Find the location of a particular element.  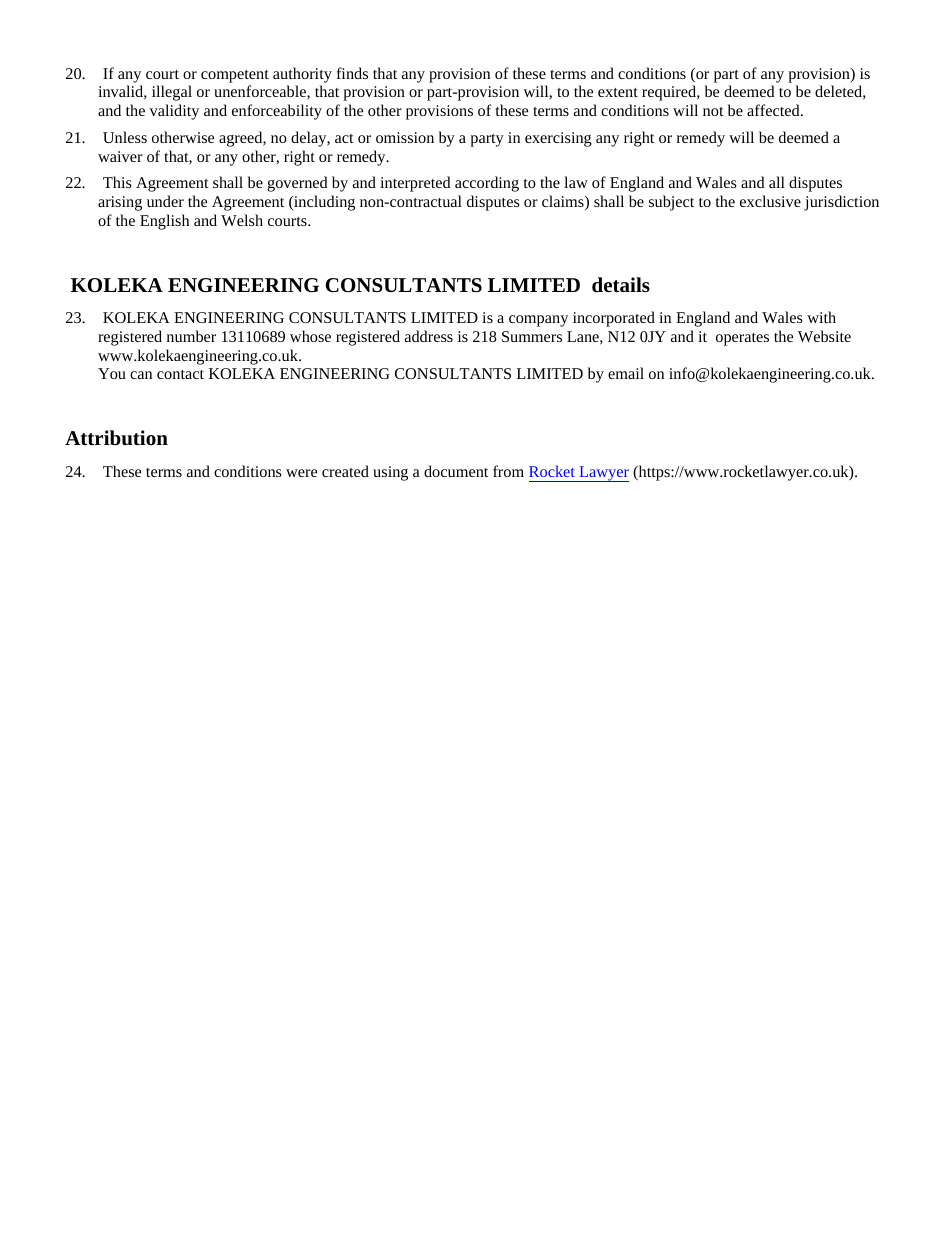

finds is located at coordinates (352, 73).
